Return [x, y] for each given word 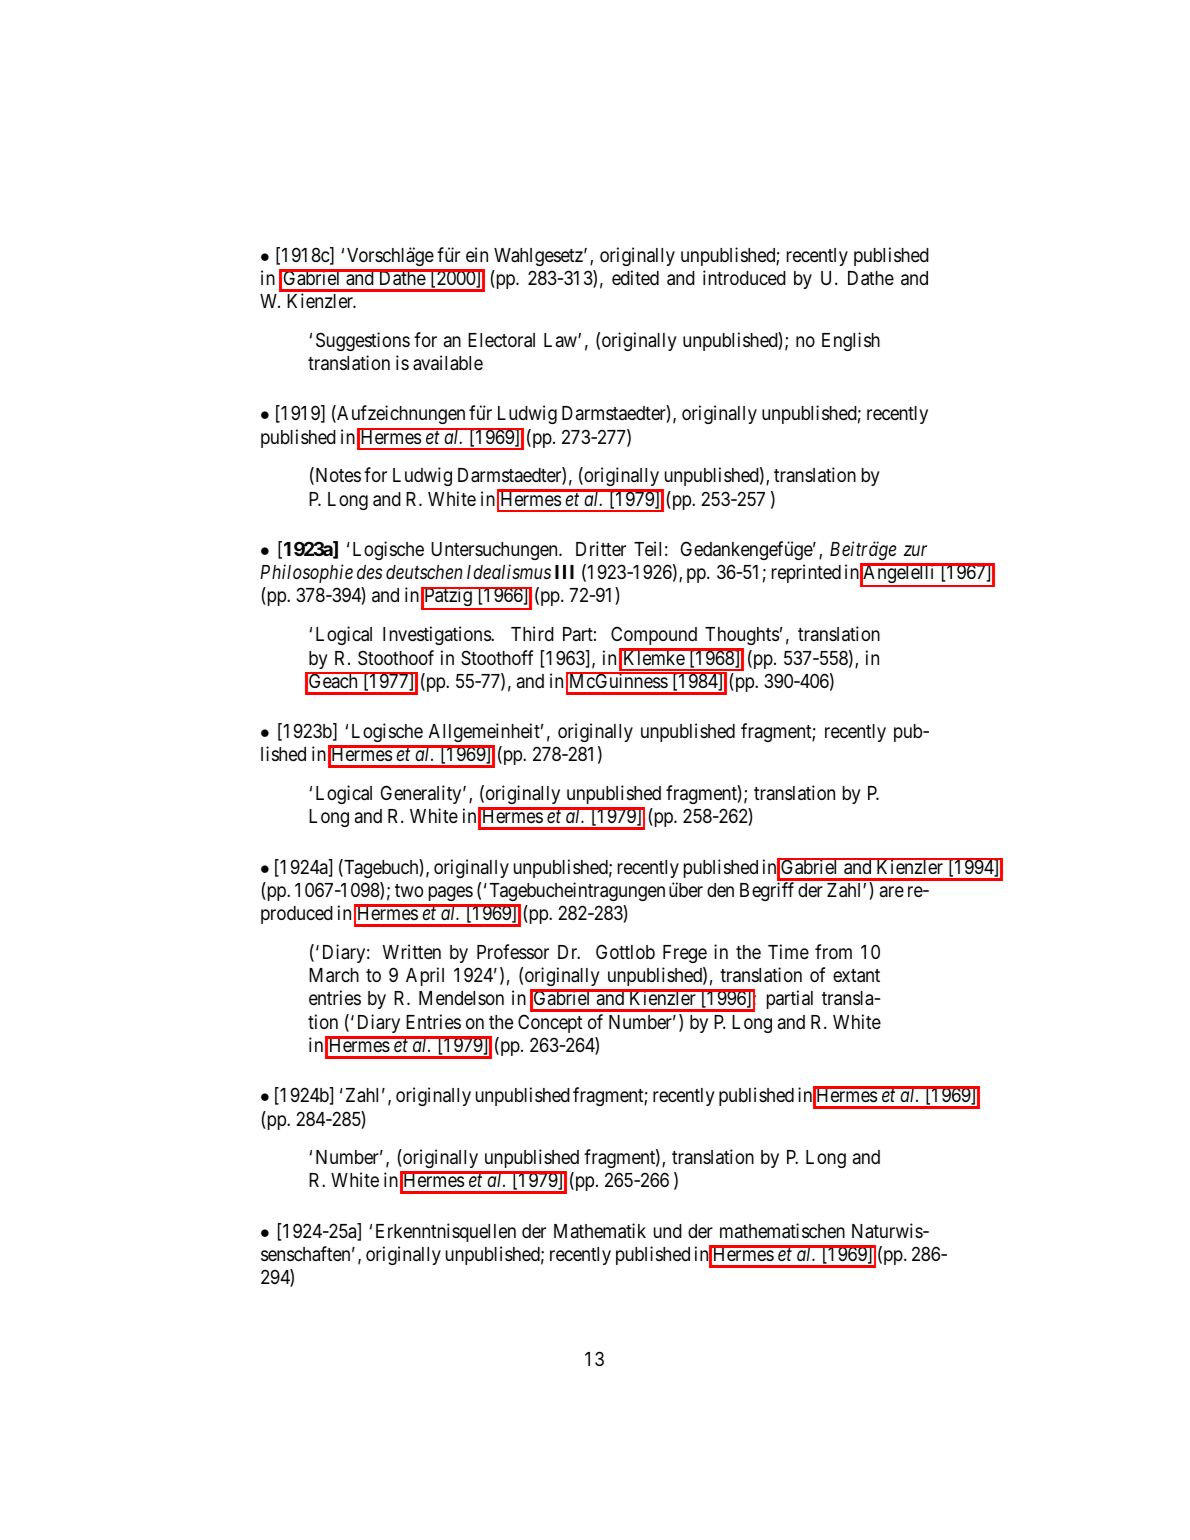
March [334, 975]
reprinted [806, 573]
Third [532, 633]
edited [635, 277]
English [851, 341]
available [448, 362]
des [370, 572]
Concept [550, 1023]
